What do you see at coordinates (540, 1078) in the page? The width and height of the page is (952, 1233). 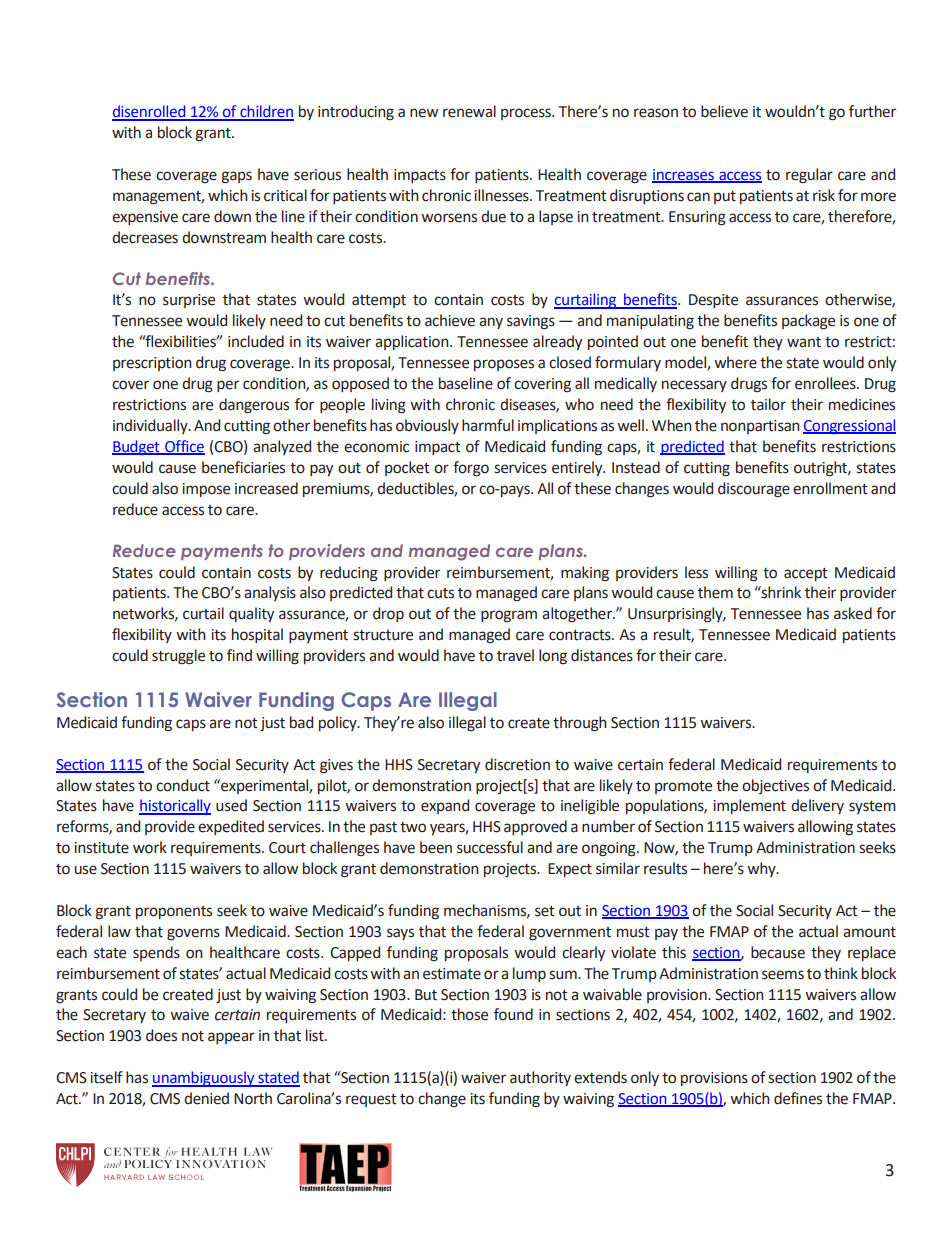 I see `authority` at bounding box center [540, 1078].
